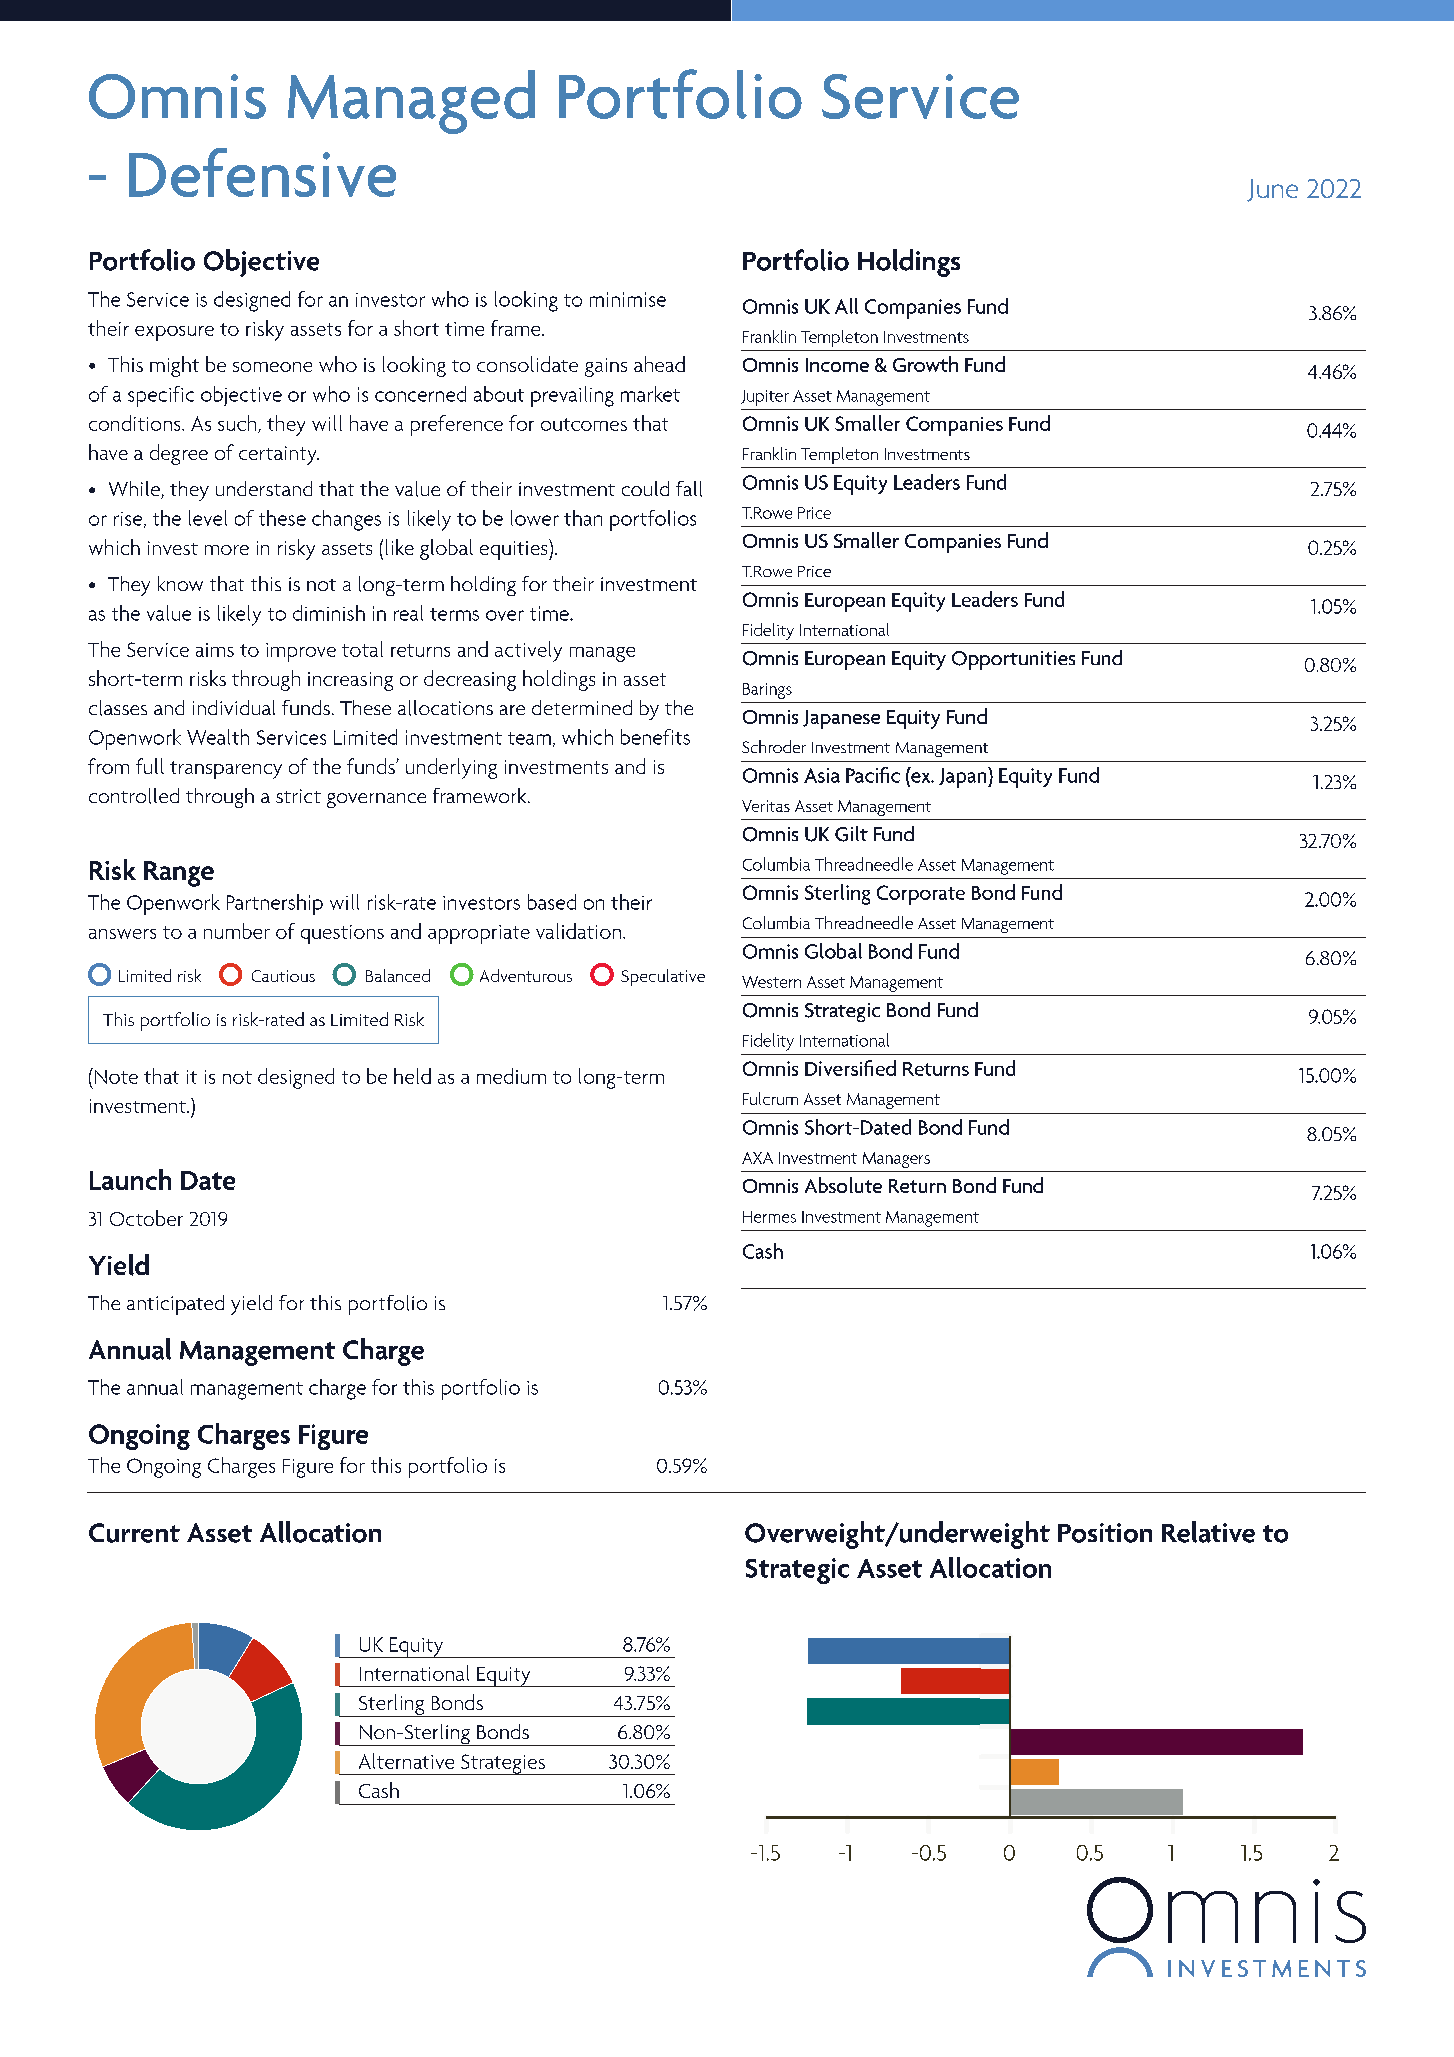 The image size is (1454, 2057). What do you see at coordinates (406, 1761) in the page?
I see `Alternative` at bounding box center [406, 1761].
